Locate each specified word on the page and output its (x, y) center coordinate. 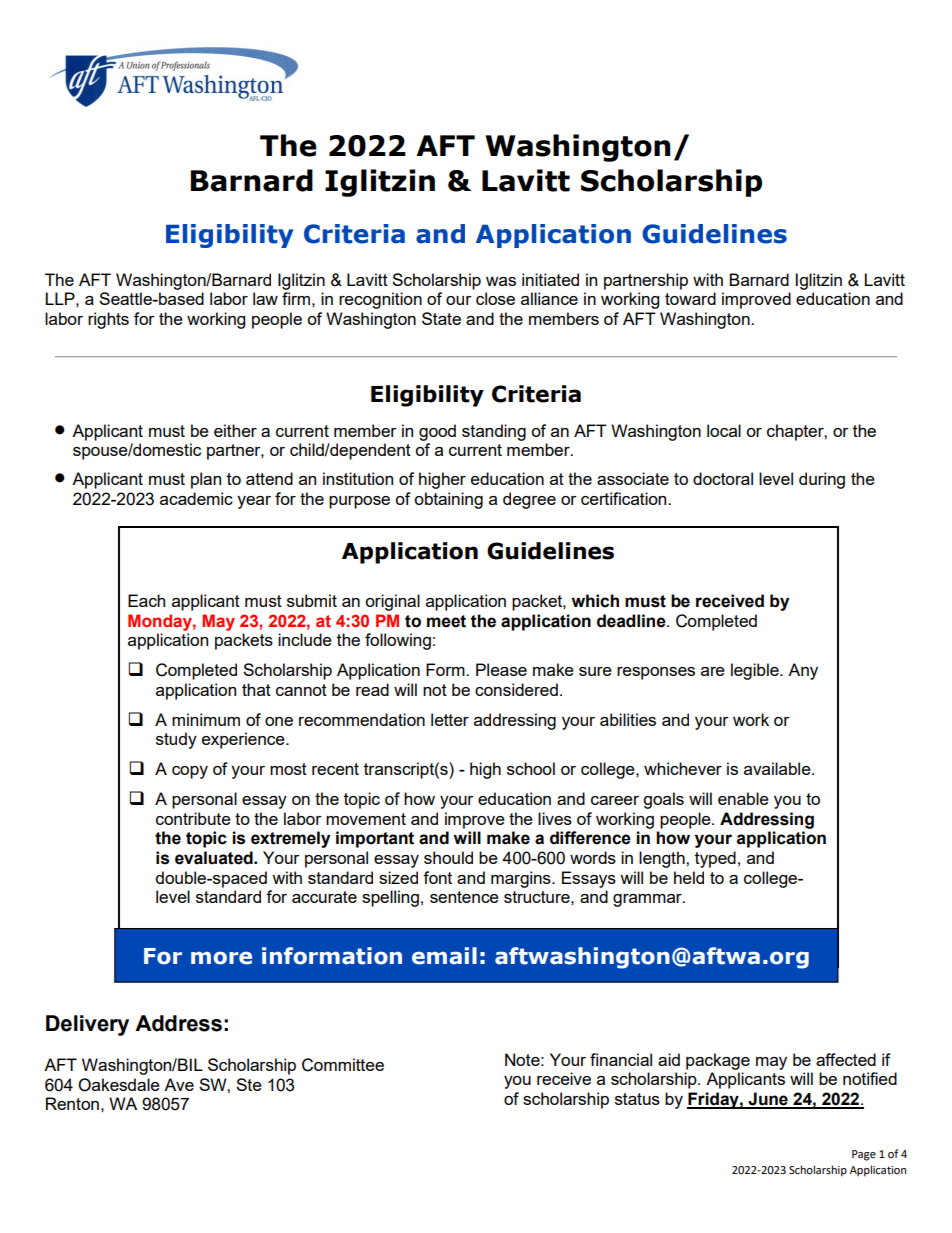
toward (690, 298)
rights (108, 320)
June (768, 1100)
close (495, 298)
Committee (343, 1065)
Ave (179, 1084)
